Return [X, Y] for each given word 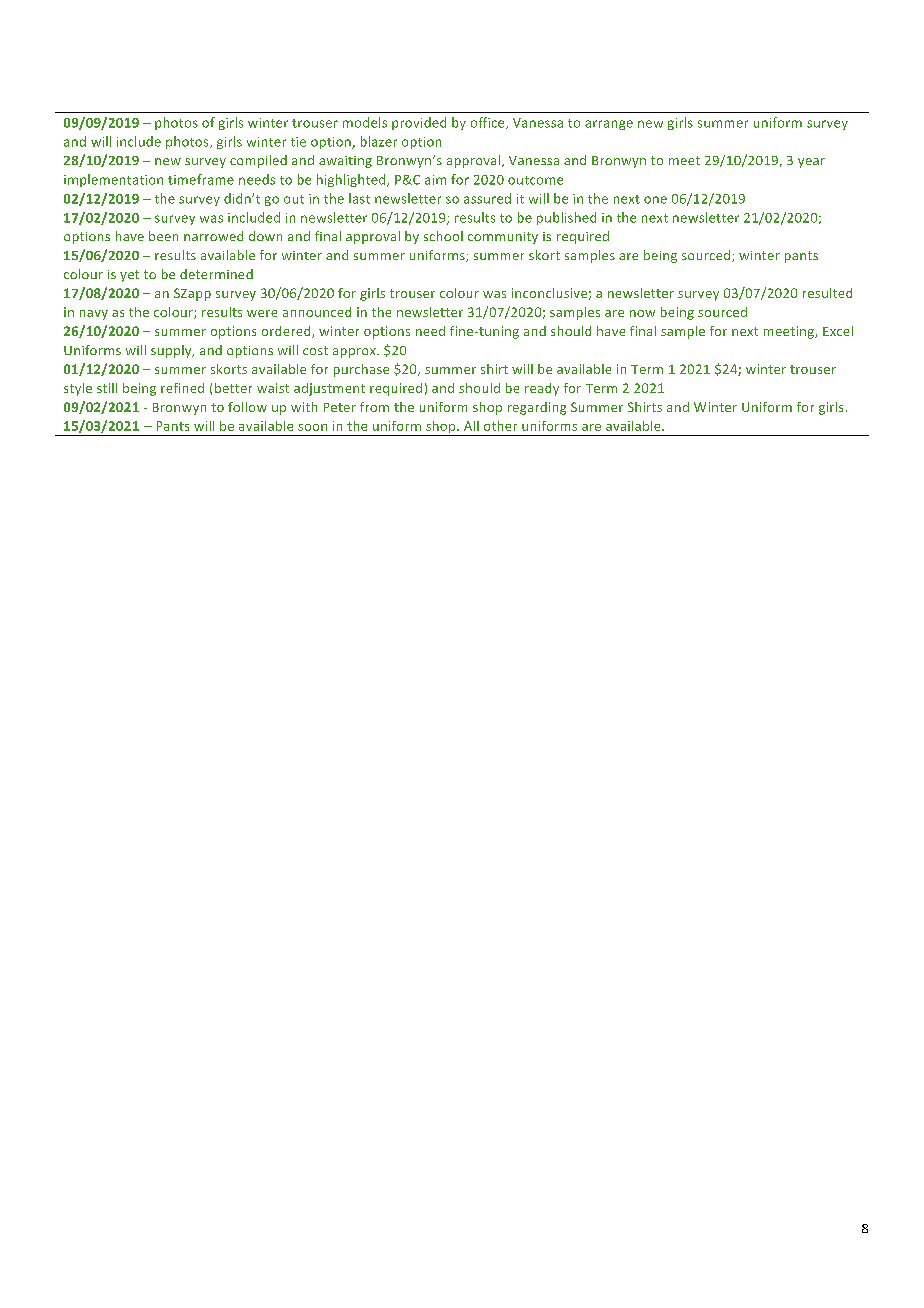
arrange [609, 125]
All [471, 426]
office [489, 123]
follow [247, 407]
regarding [537, 408]
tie [298, 142]
